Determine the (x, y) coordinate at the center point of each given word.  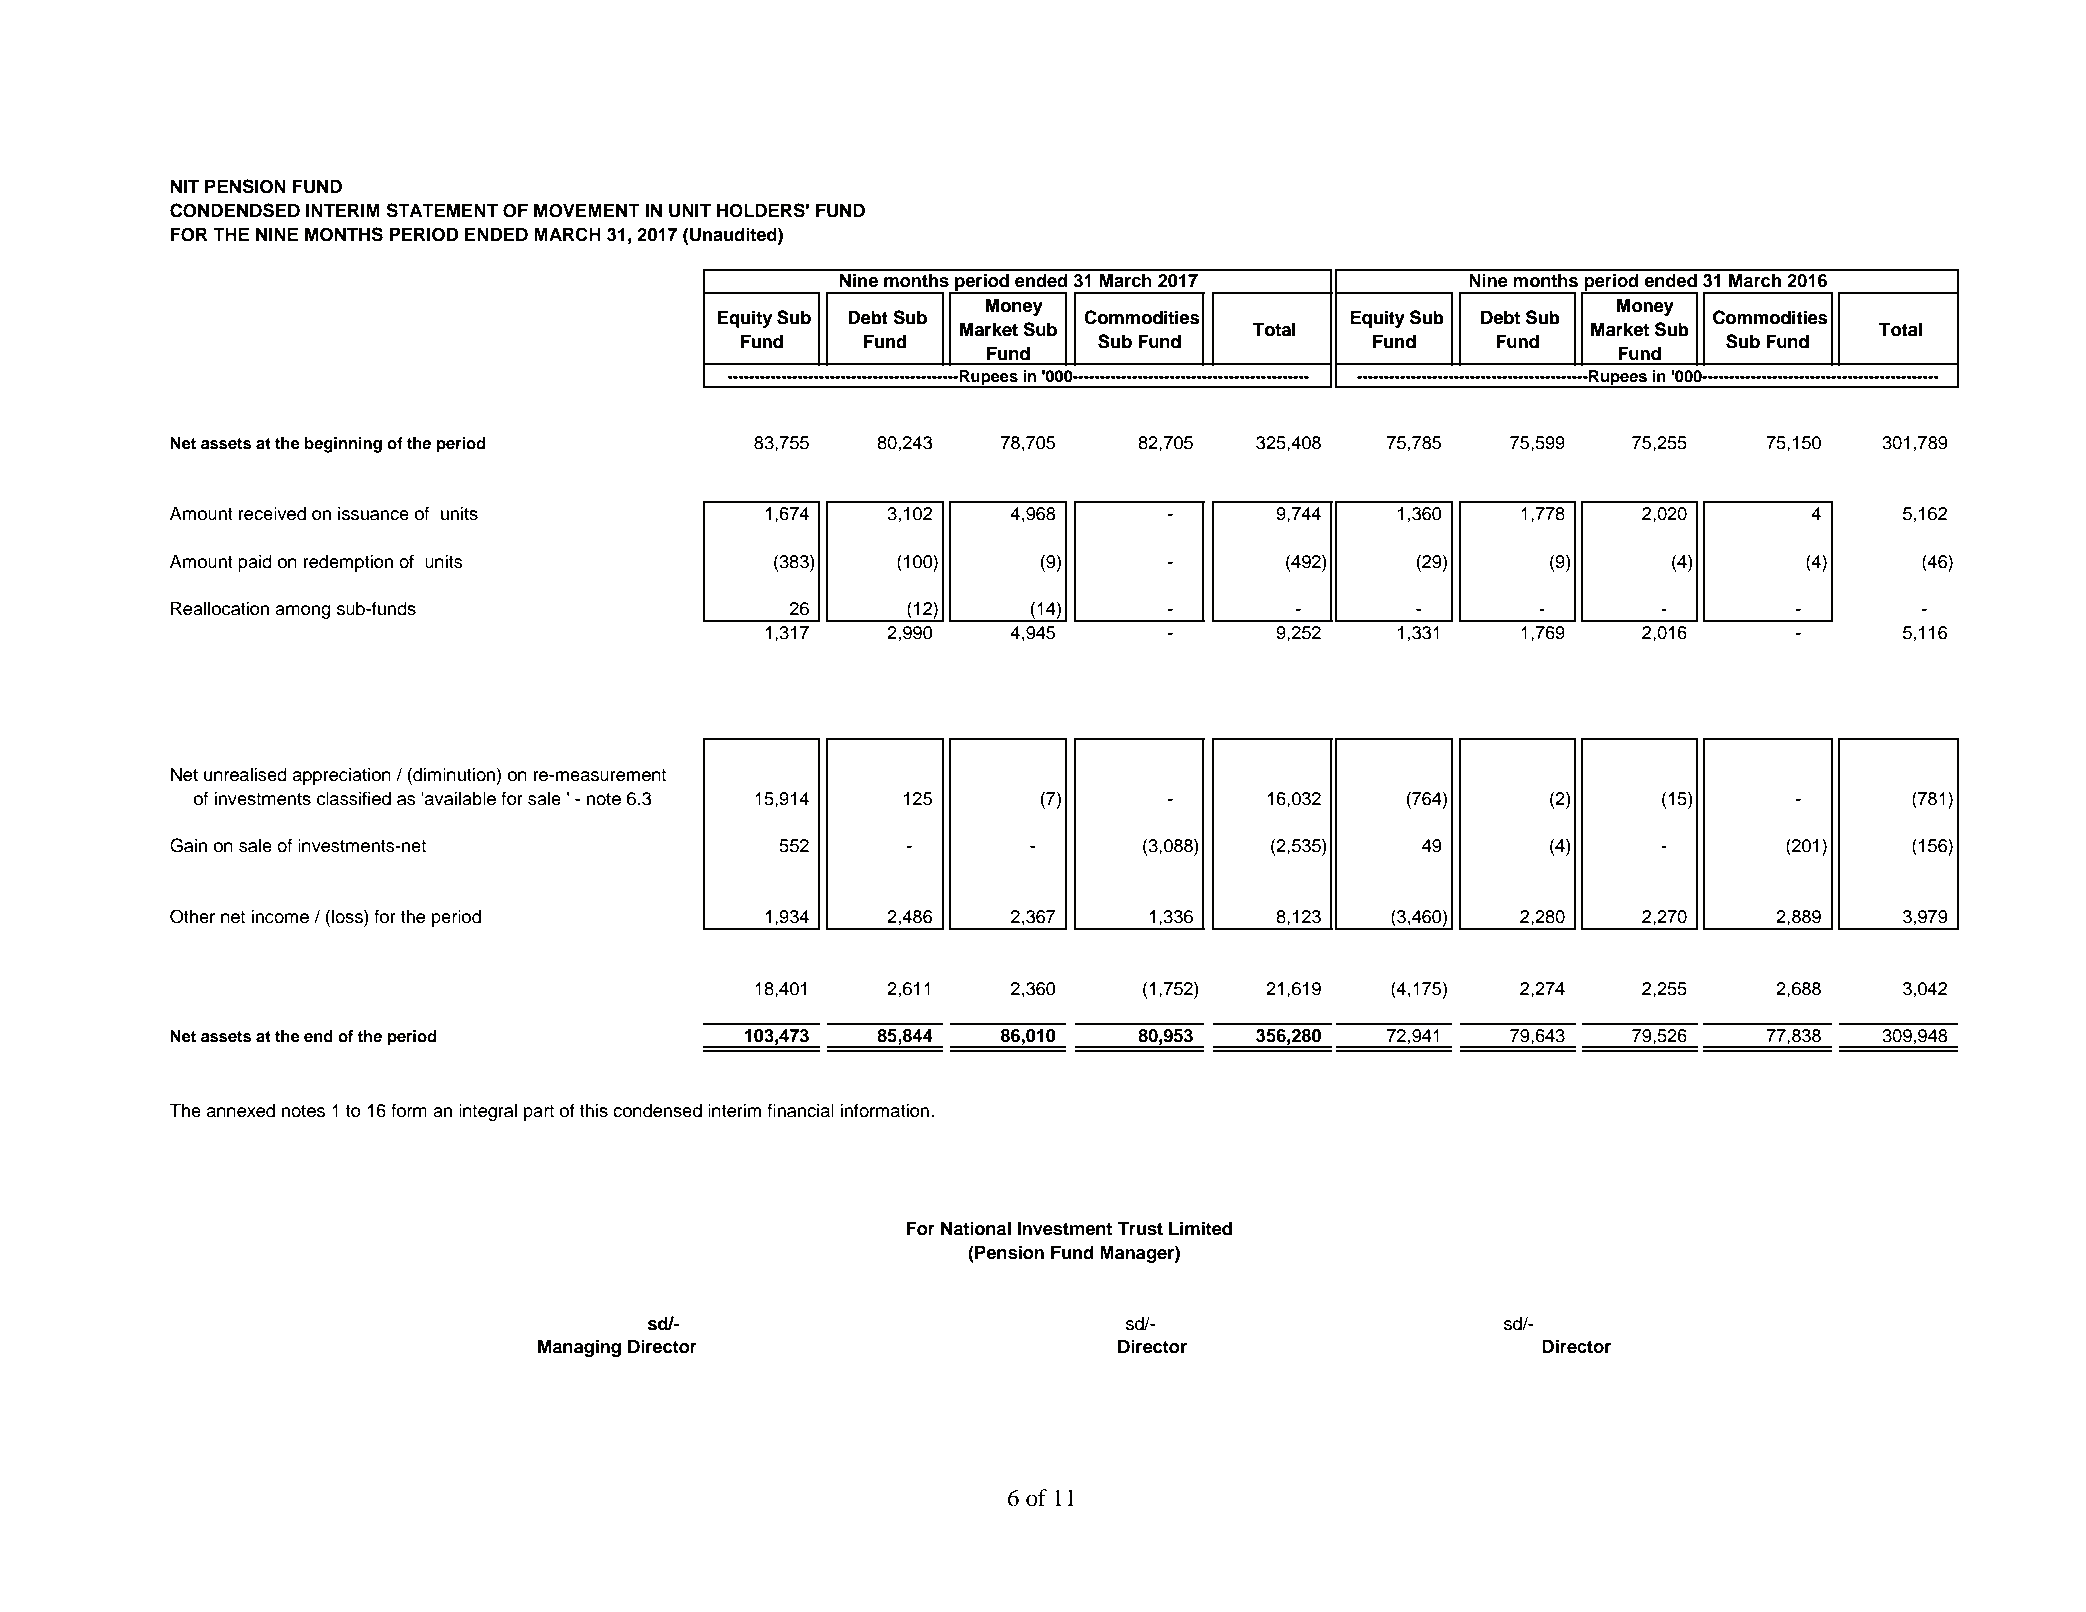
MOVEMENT (587, 211)
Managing (579, 1348)
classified (354, 798)
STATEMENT (442, 210)
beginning (343, 445)
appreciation (342, 776)
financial (800, 1110)
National (976, 1228)
